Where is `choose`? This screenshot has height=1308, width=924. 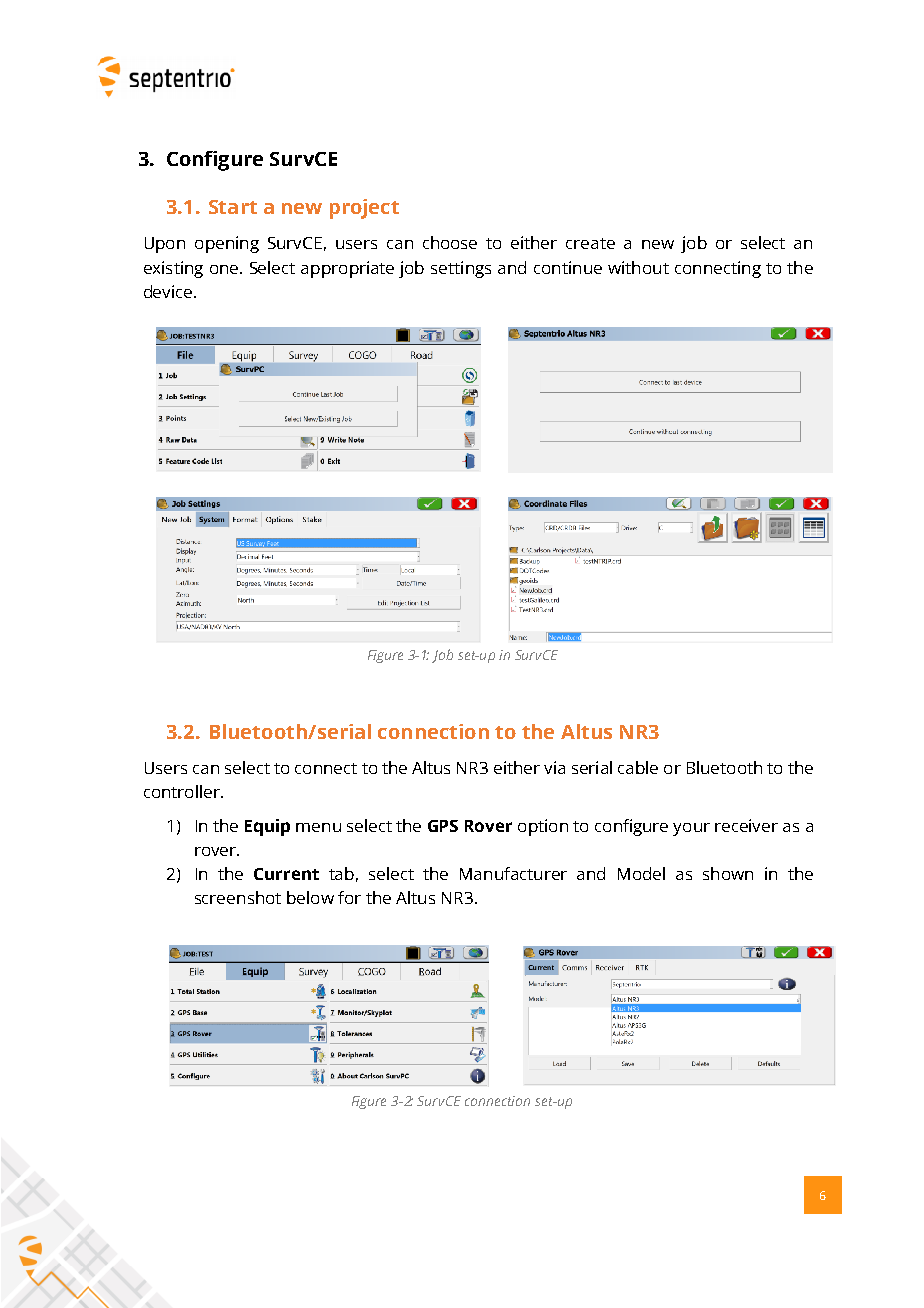 choose is located at coordinates (450, 242).
